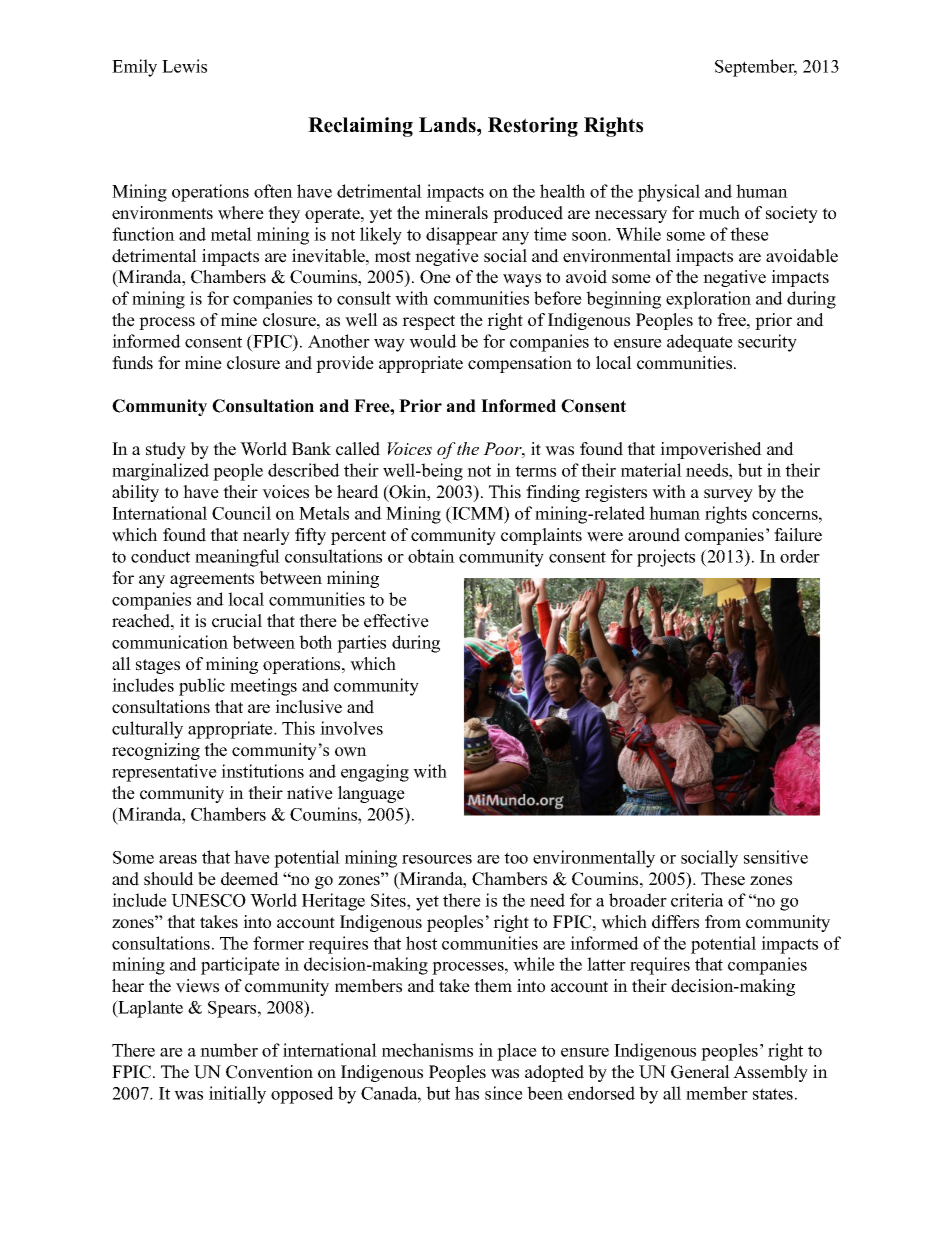 This document has width=952, height=1233. I want to click on recognizing, so click(156, 751).
